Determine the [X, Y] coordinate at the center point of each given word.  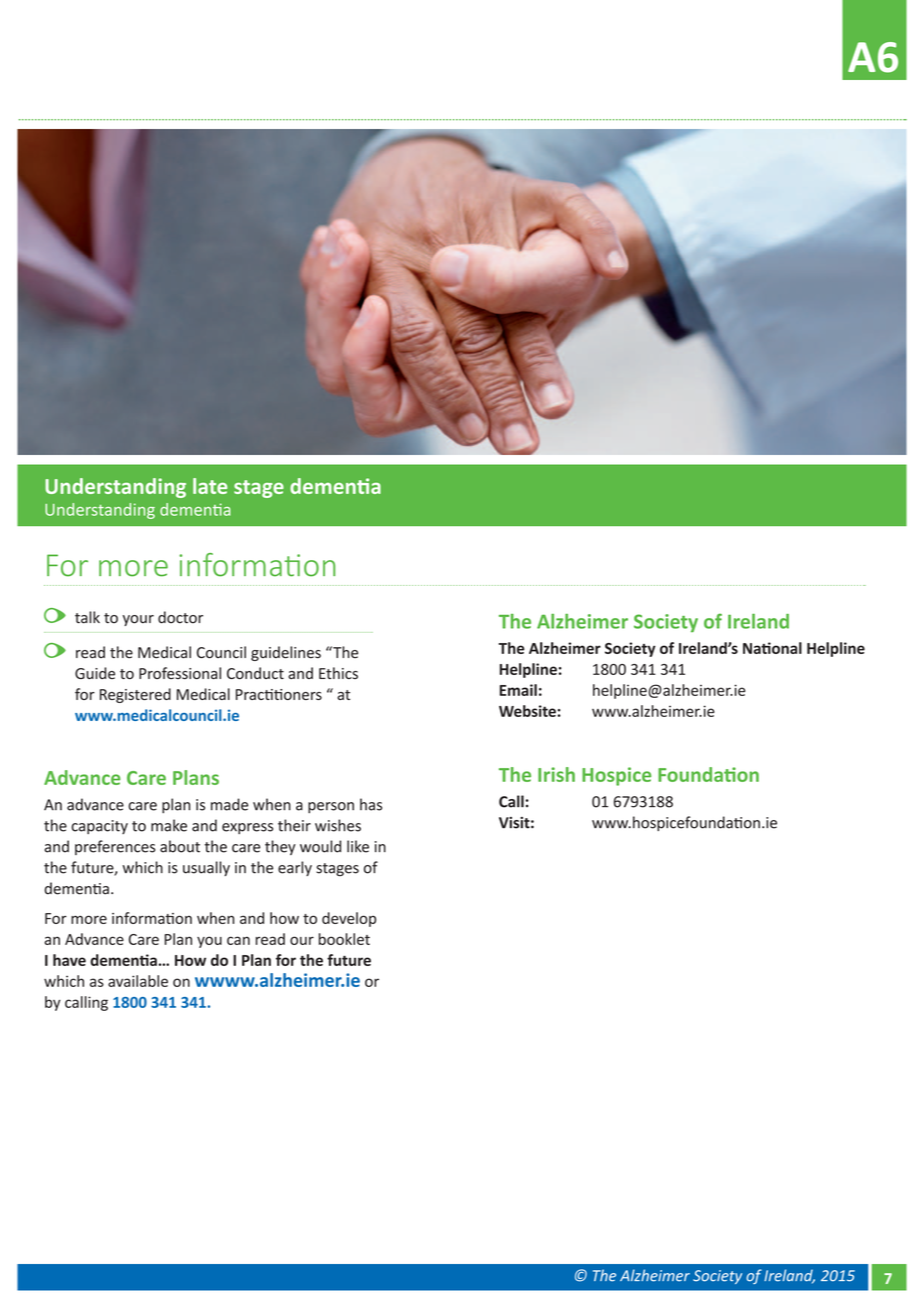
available [138, 981]
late [210, 486]
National [772, 648]
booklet [344, 939]
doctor [180, 617]
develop [349, 919]
